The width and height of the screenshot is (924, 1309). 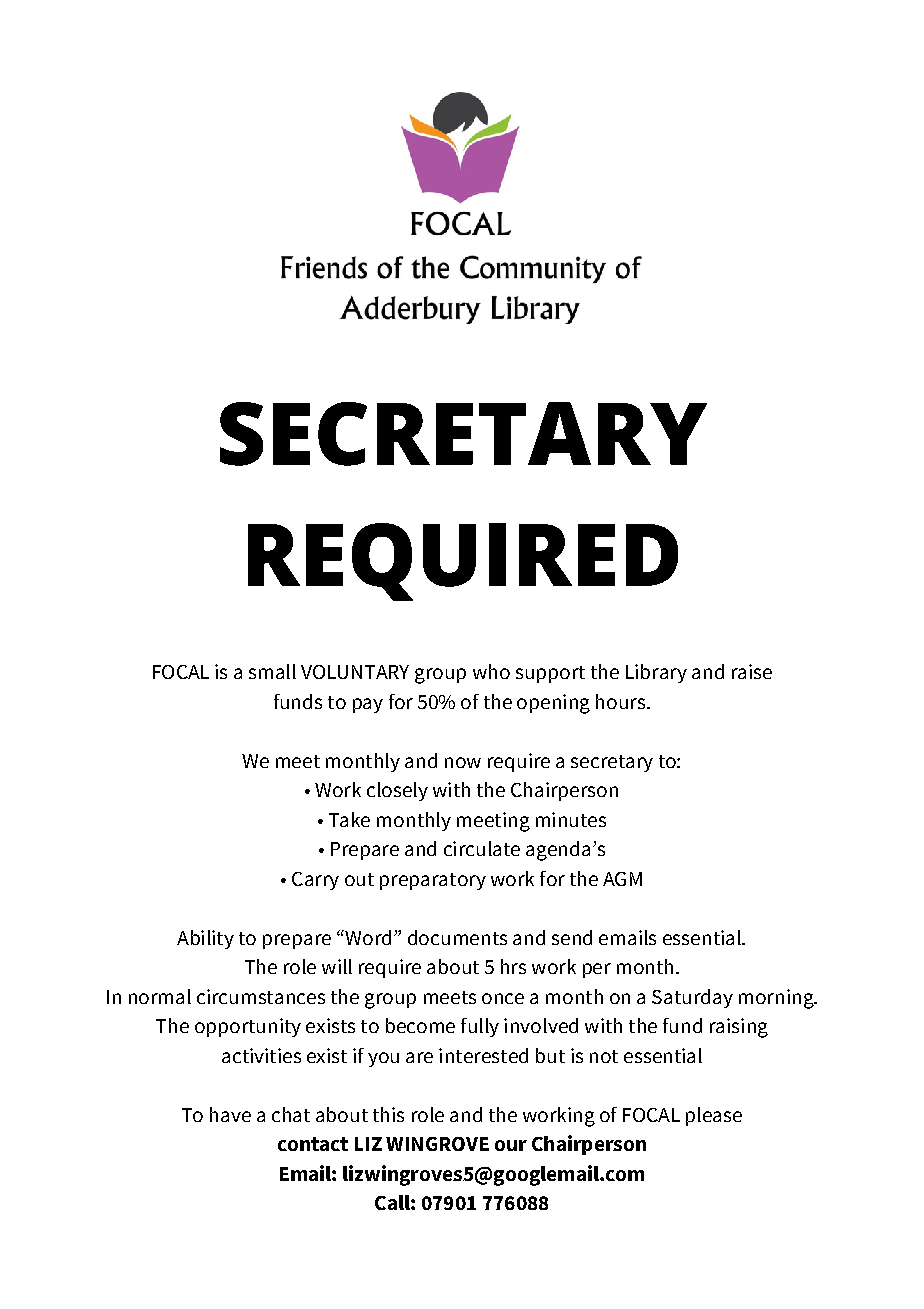 What do you see at coordinates (230, 1114) in the screenshot?
I see `have` at bounding box center [230, 1114].
